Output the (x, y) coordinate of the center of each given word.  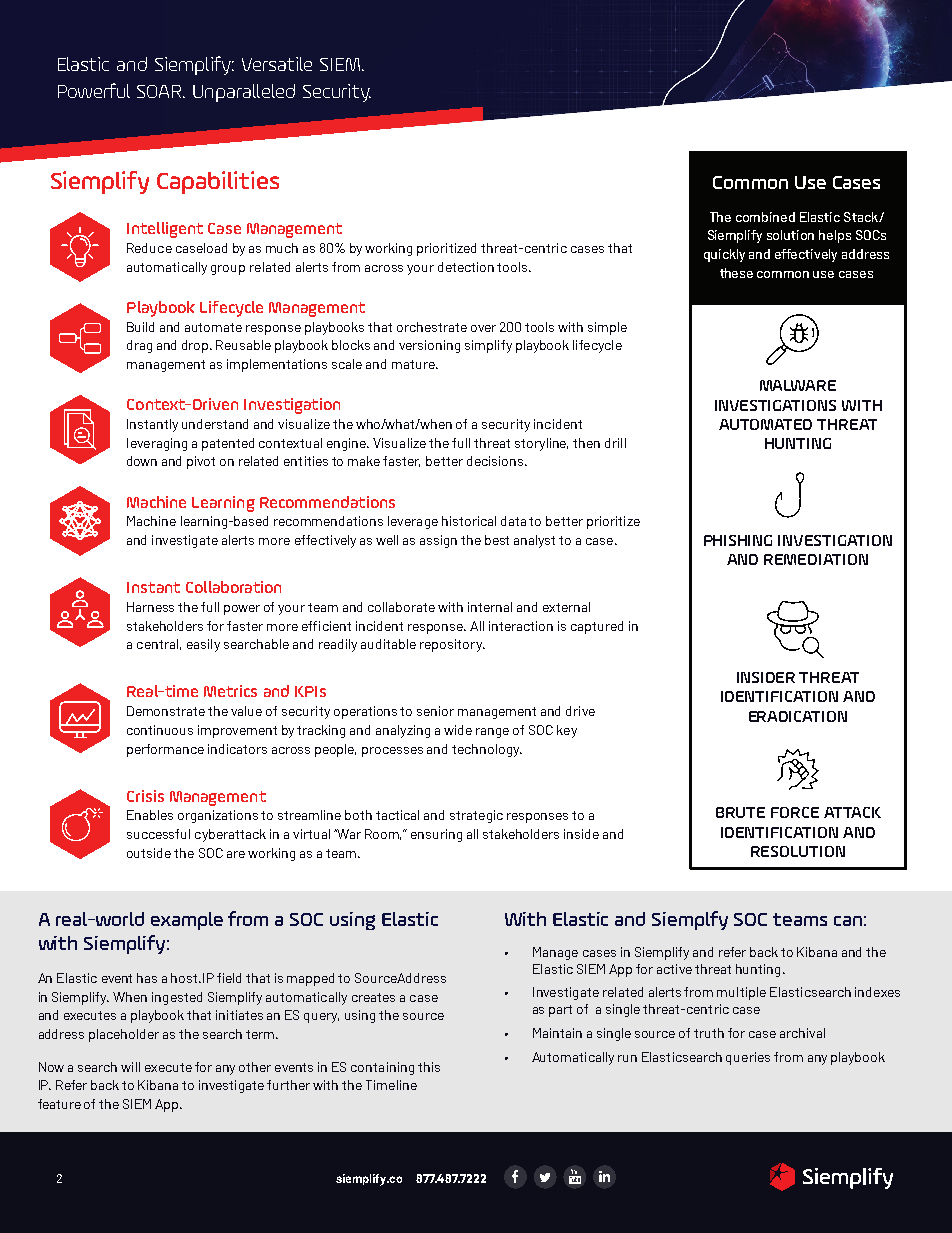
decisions (496, 461)
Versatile (277, 64)
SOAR (161, 91)
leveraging (157, 444)
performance (165, 750)
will (130, 1067)
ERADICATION (798, 716)
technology (487, 750)
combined (765, 217)
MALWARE (798, 385)
